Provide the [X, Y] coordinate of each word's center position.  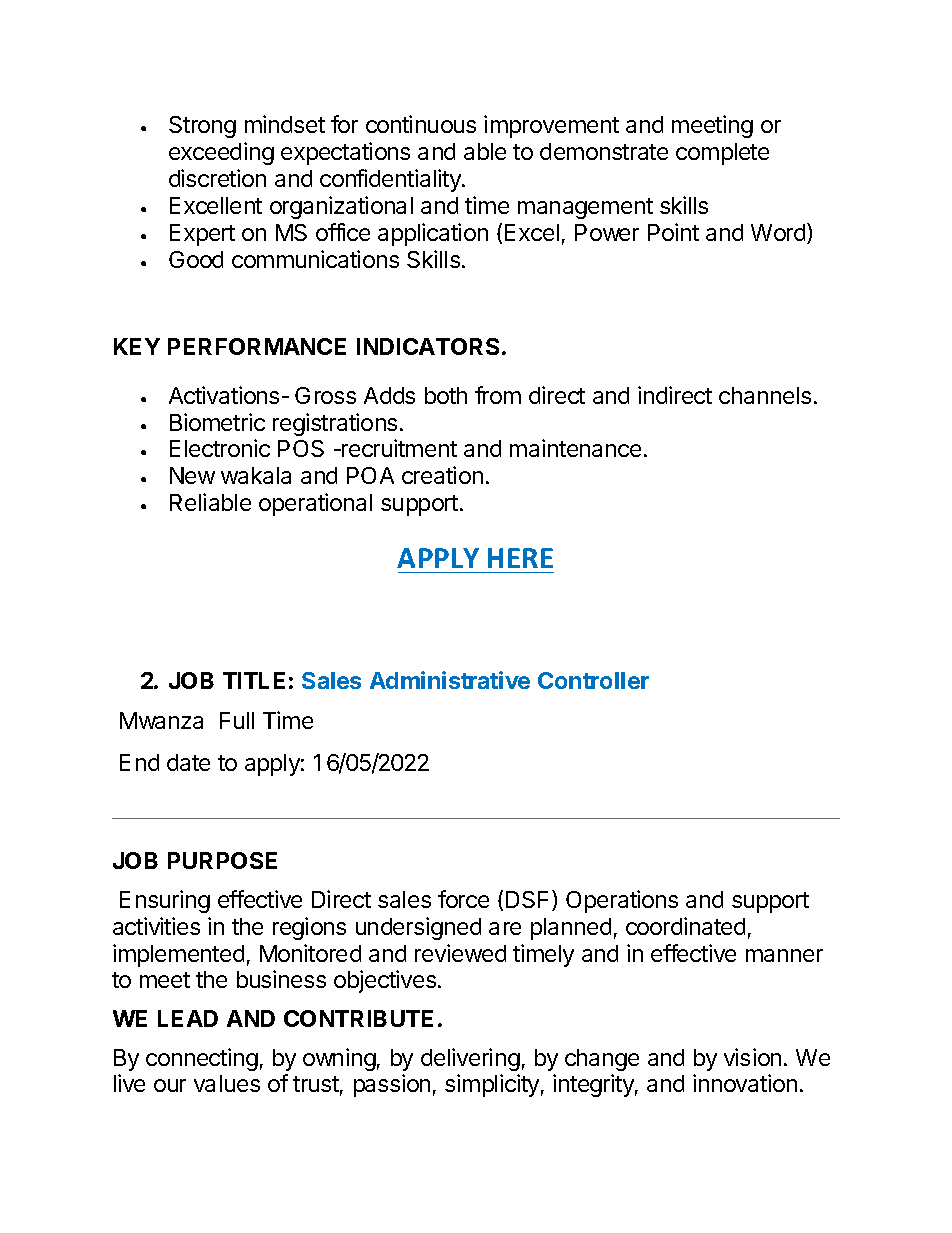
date [188, 762]
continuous [421, 124]
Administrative [450, 680]
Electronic [220, 448]
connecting [202, 1059]
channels [765, 395]
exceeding [221, 153]
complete [722, 154]
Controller [593, 680]
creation [442, 475]
